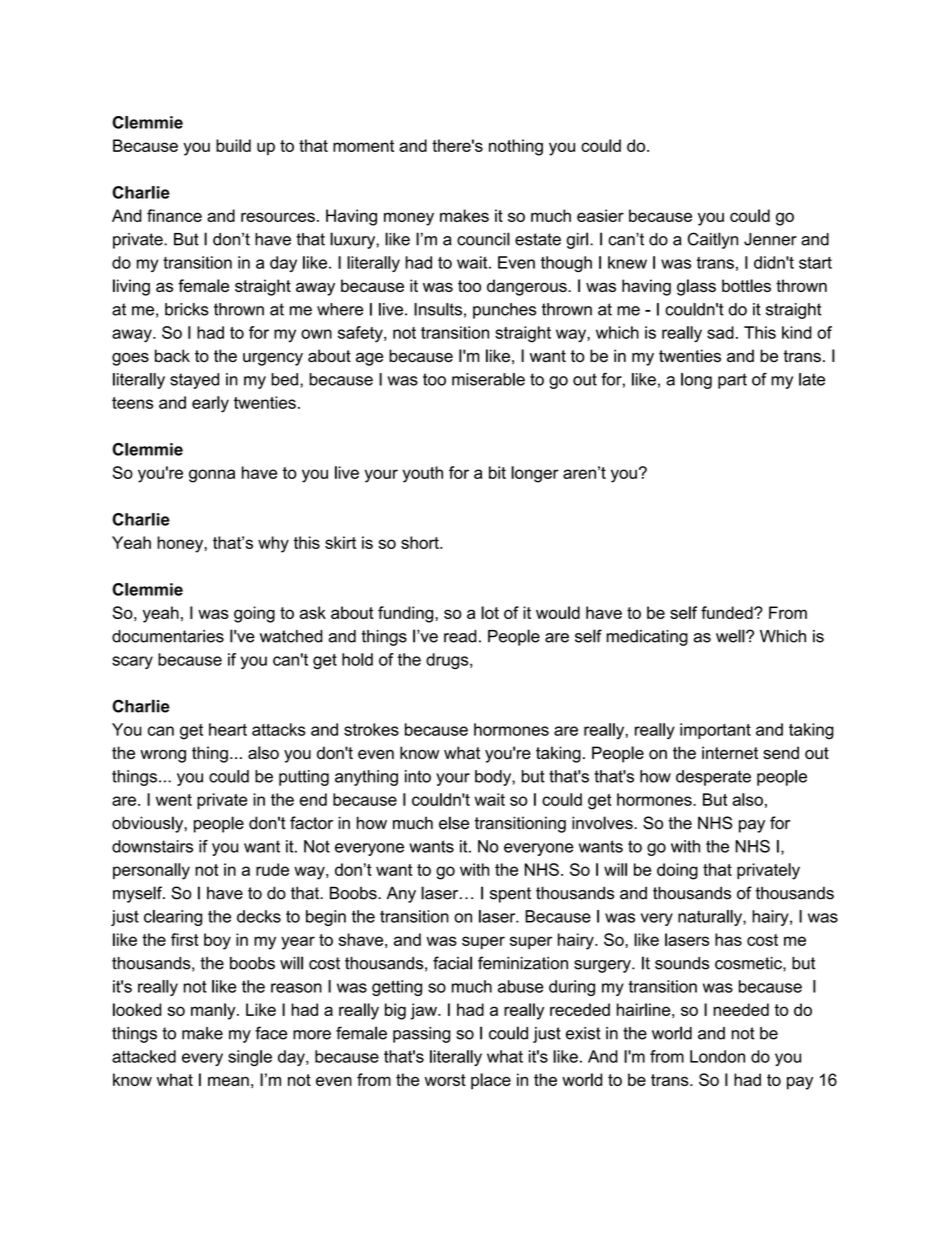  Describe the element at coordinates (491, 1081) in the screenshot. I see `place` at that location.
